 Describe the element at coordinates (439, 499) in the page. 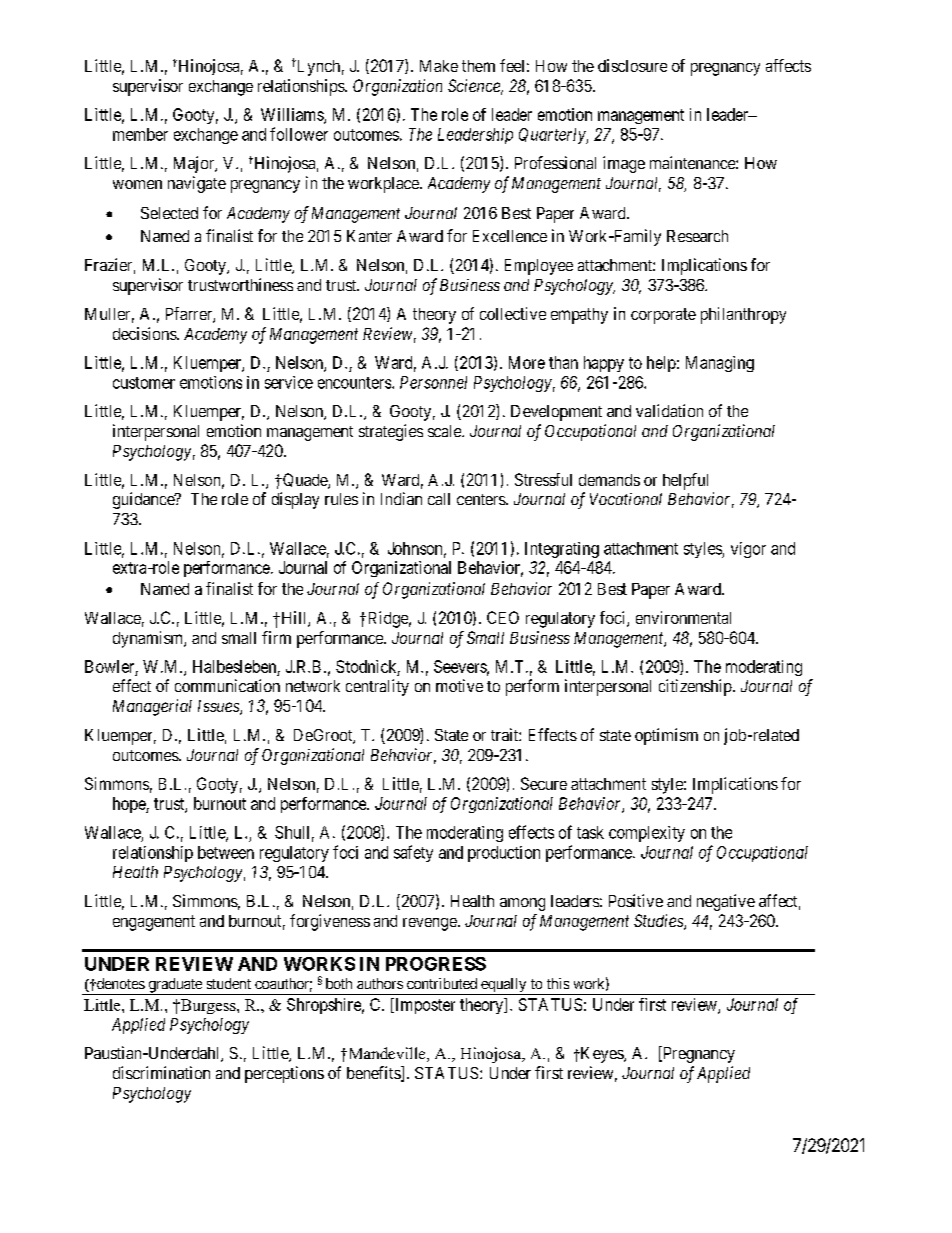

I see `call` at that location.
